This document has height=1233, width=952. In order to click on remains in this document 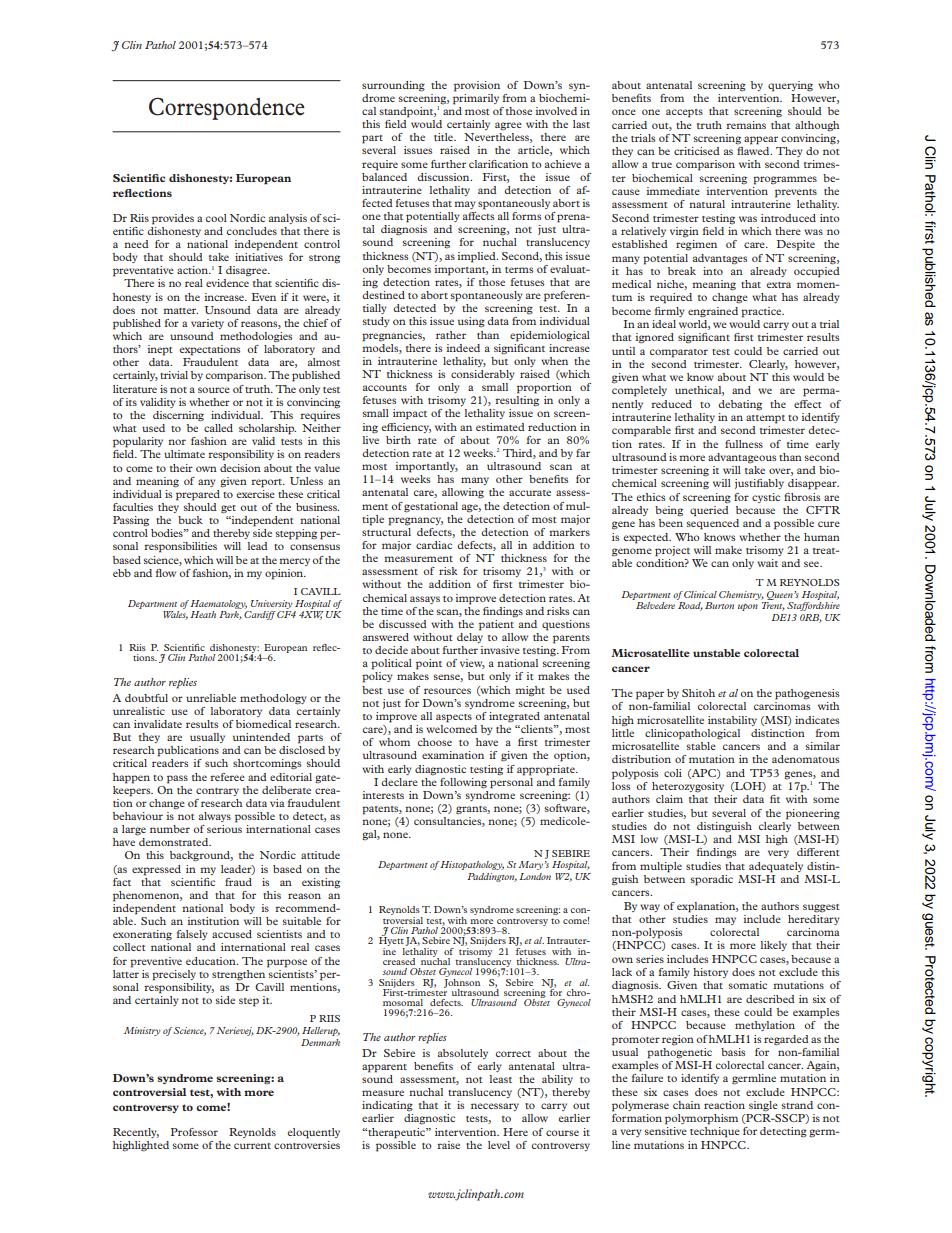, I will do `click(746, 125)`.
